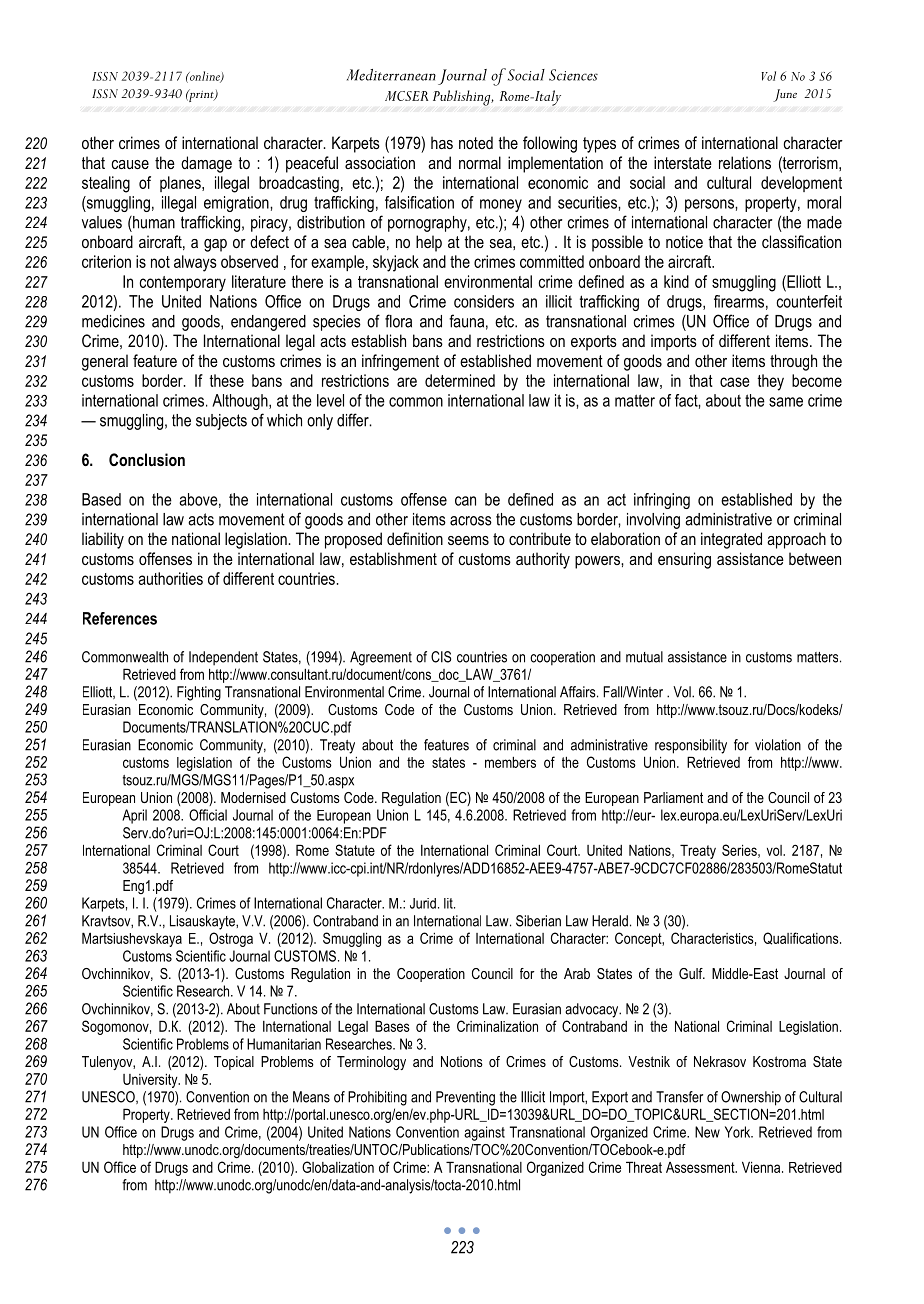  Describe the element at coordinates (484, 1133) in the screenshot. I see `against` at that location.
